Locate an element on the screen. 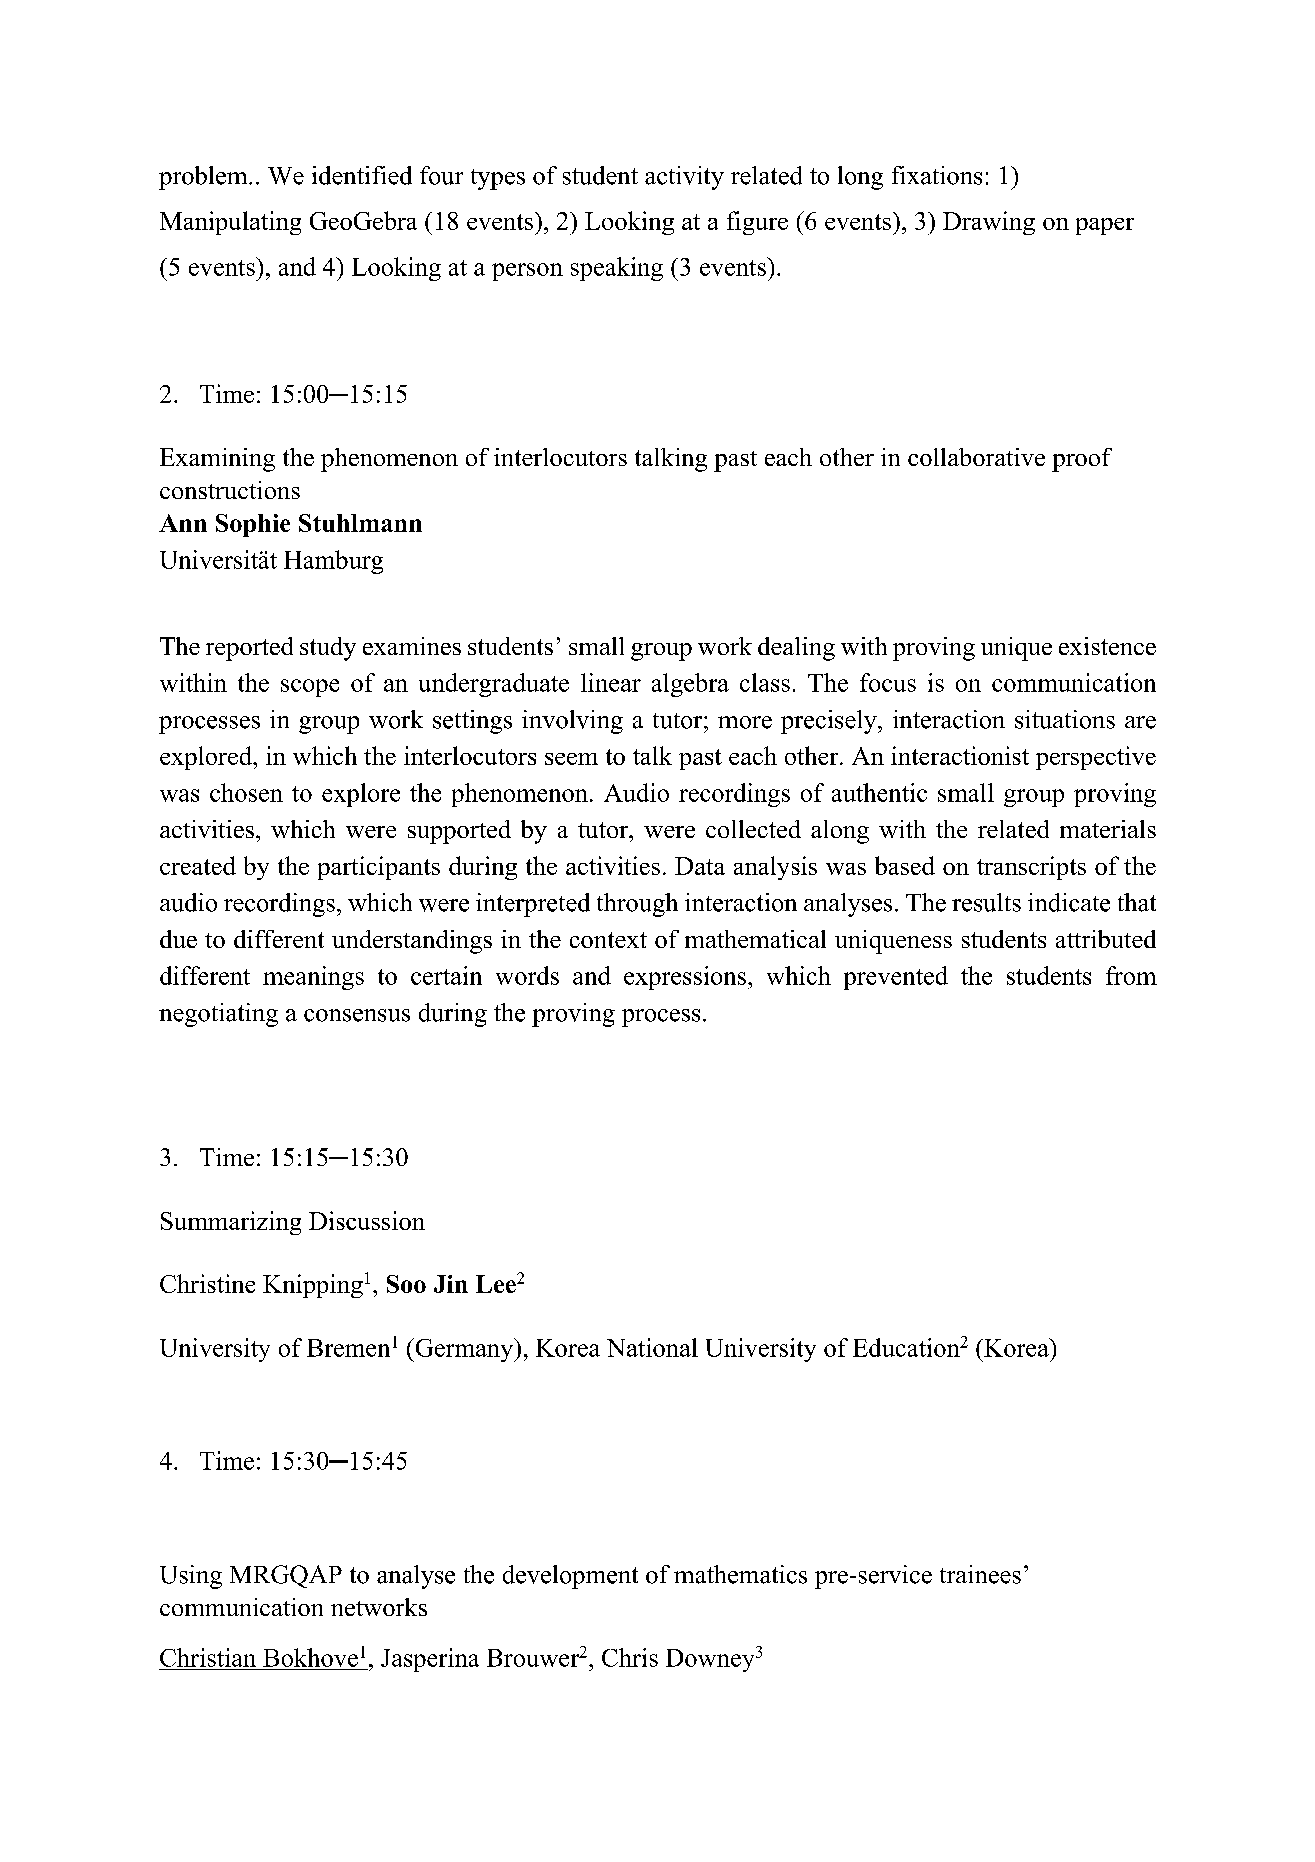 The width and height of the screenshot is (1315, 1862). participants is located at coordinates (379, 868).
